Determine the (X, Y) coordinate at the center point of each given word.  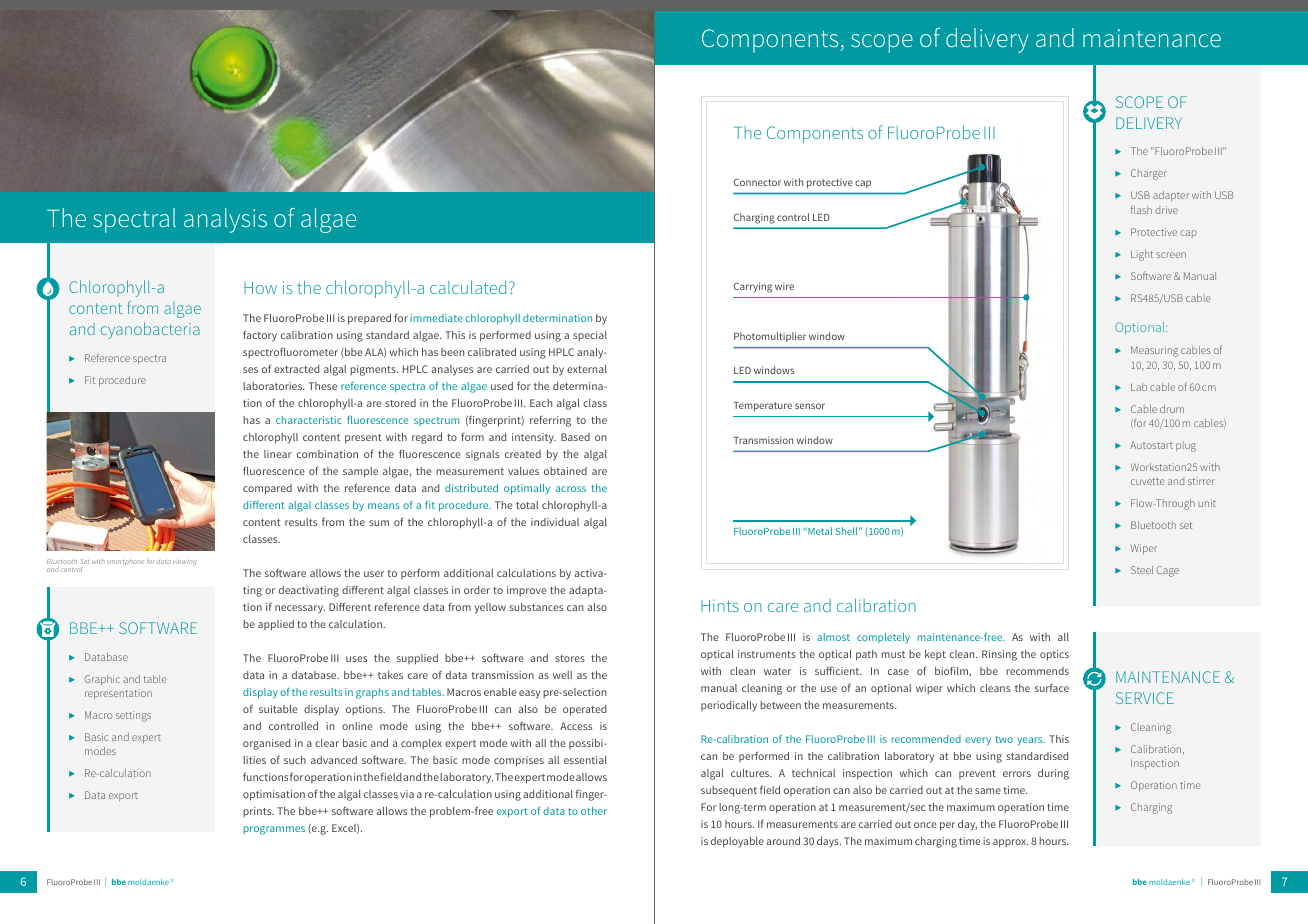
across (571, 489)
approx (1011, 843)
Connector (757, 182)
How (260, 288)
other (594, 811)
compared (267, 489)
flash (1141, 209)
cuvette (1148, 481)
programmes (274, 830)
